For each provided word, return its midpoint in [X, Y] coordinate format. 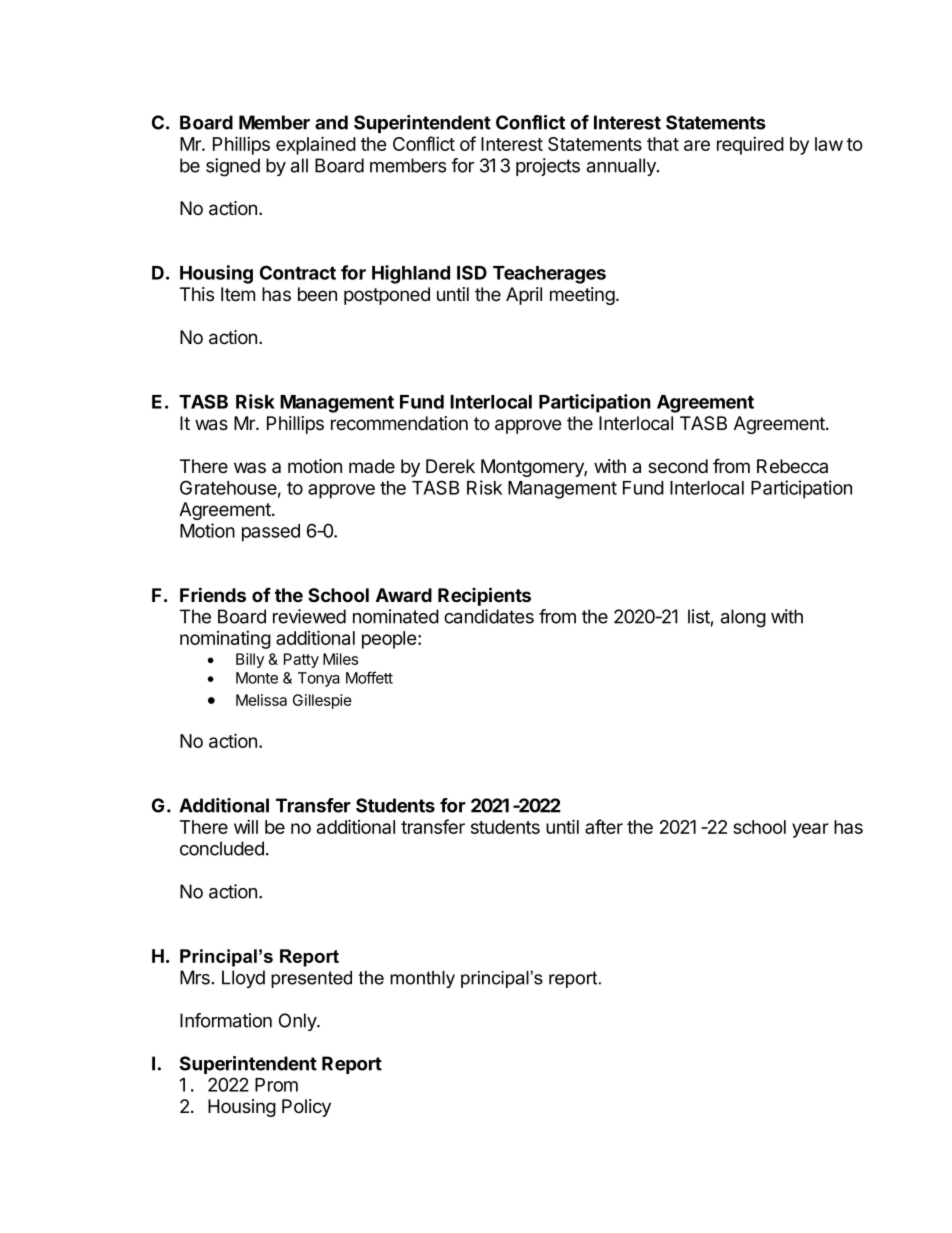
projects [548, 167]
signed [233, 167]
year [810, 830]
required [750, 145]
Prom [276, 1085]
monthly [422, 979]
